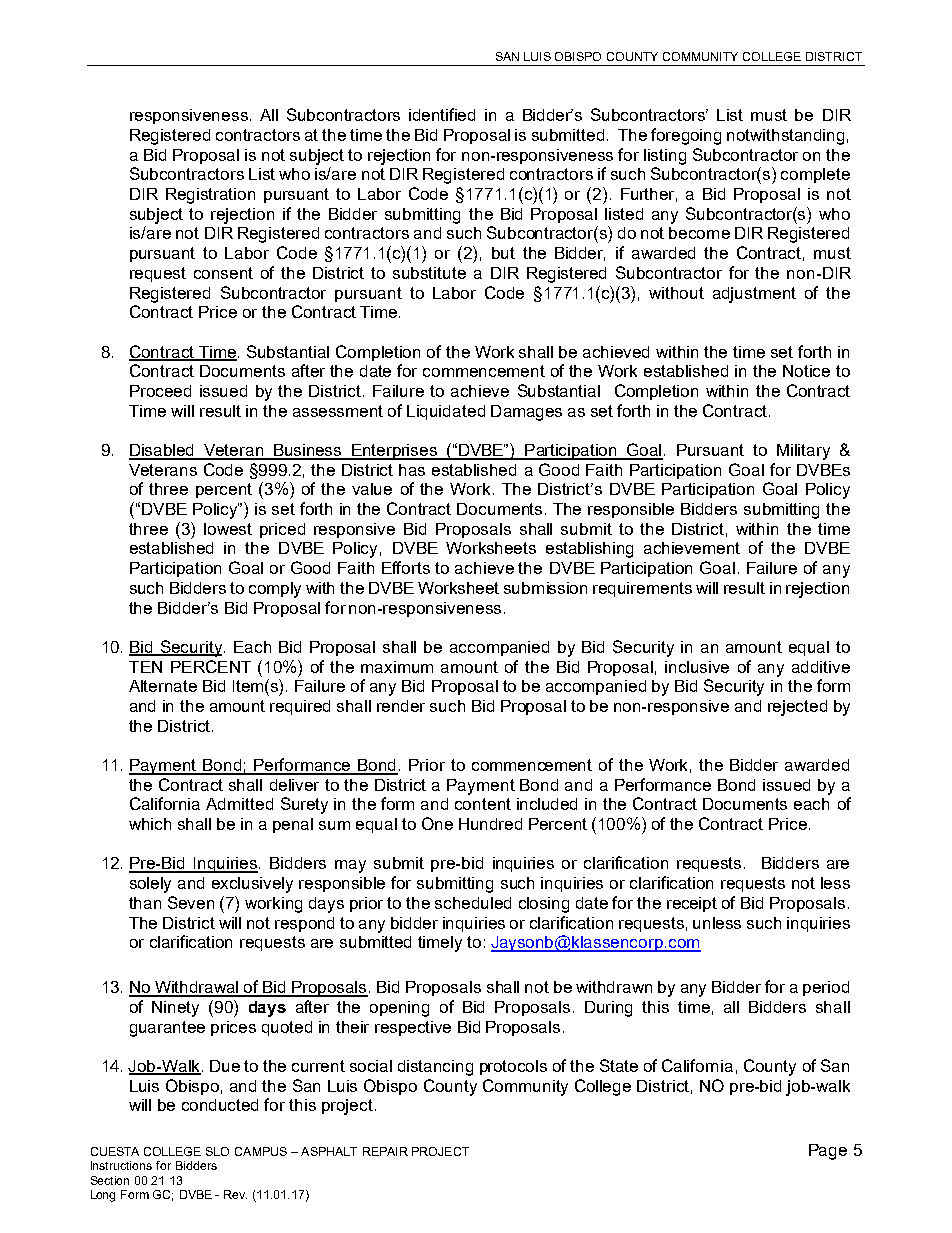 This document has height=1233, width=952. I want to click on identified, so click(442, 114).
